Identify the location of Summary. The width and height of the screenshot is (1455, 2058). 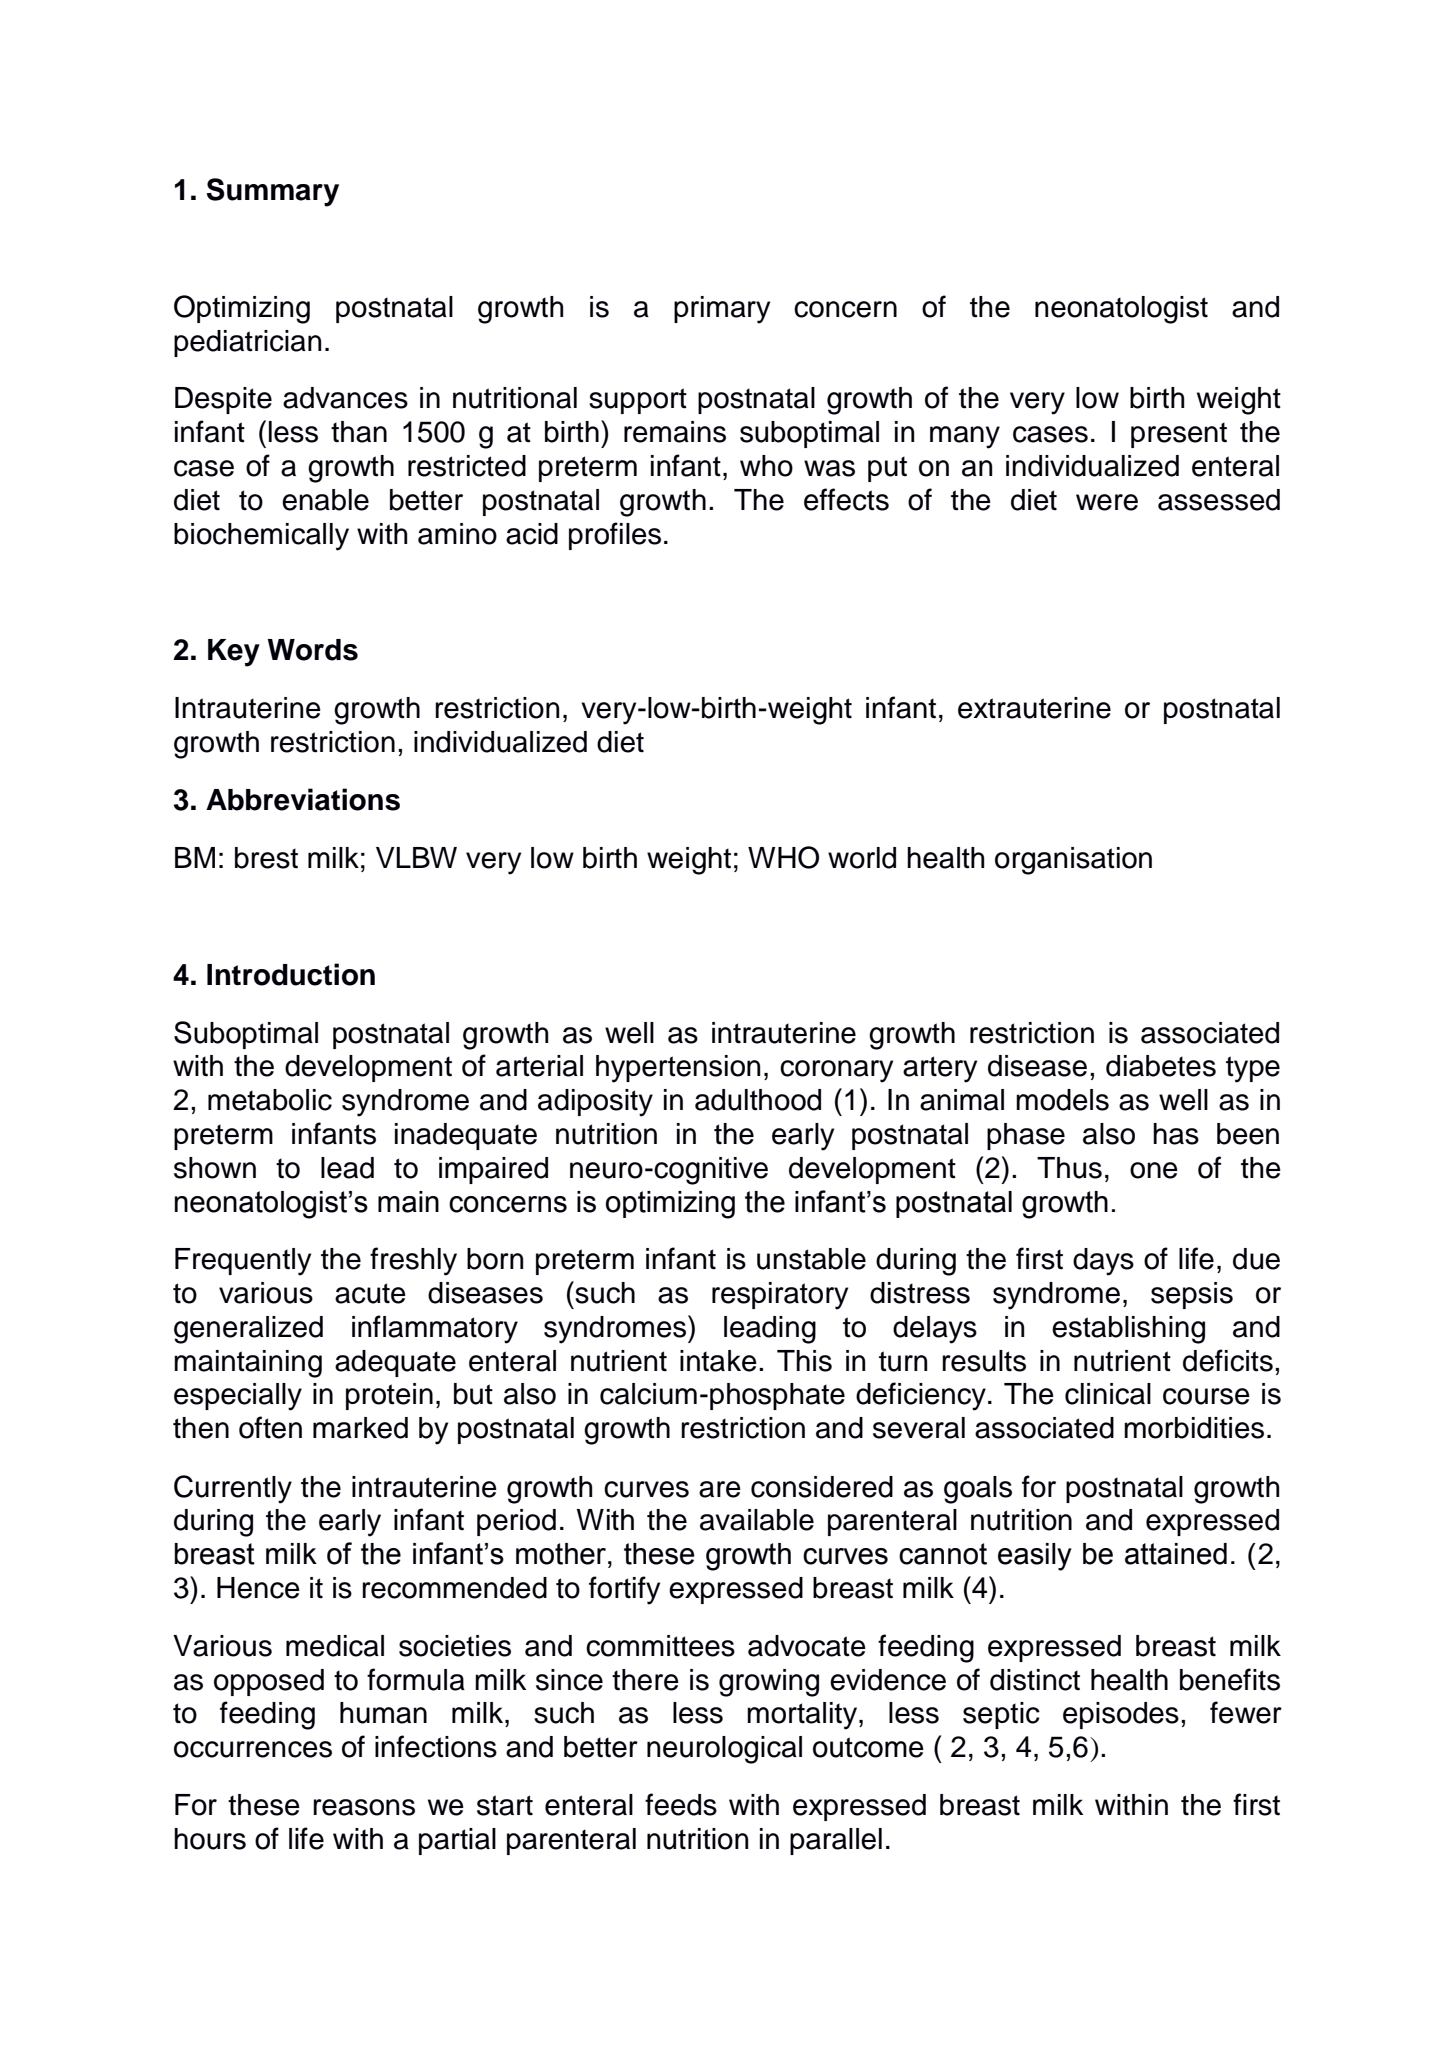
(272, 192).
